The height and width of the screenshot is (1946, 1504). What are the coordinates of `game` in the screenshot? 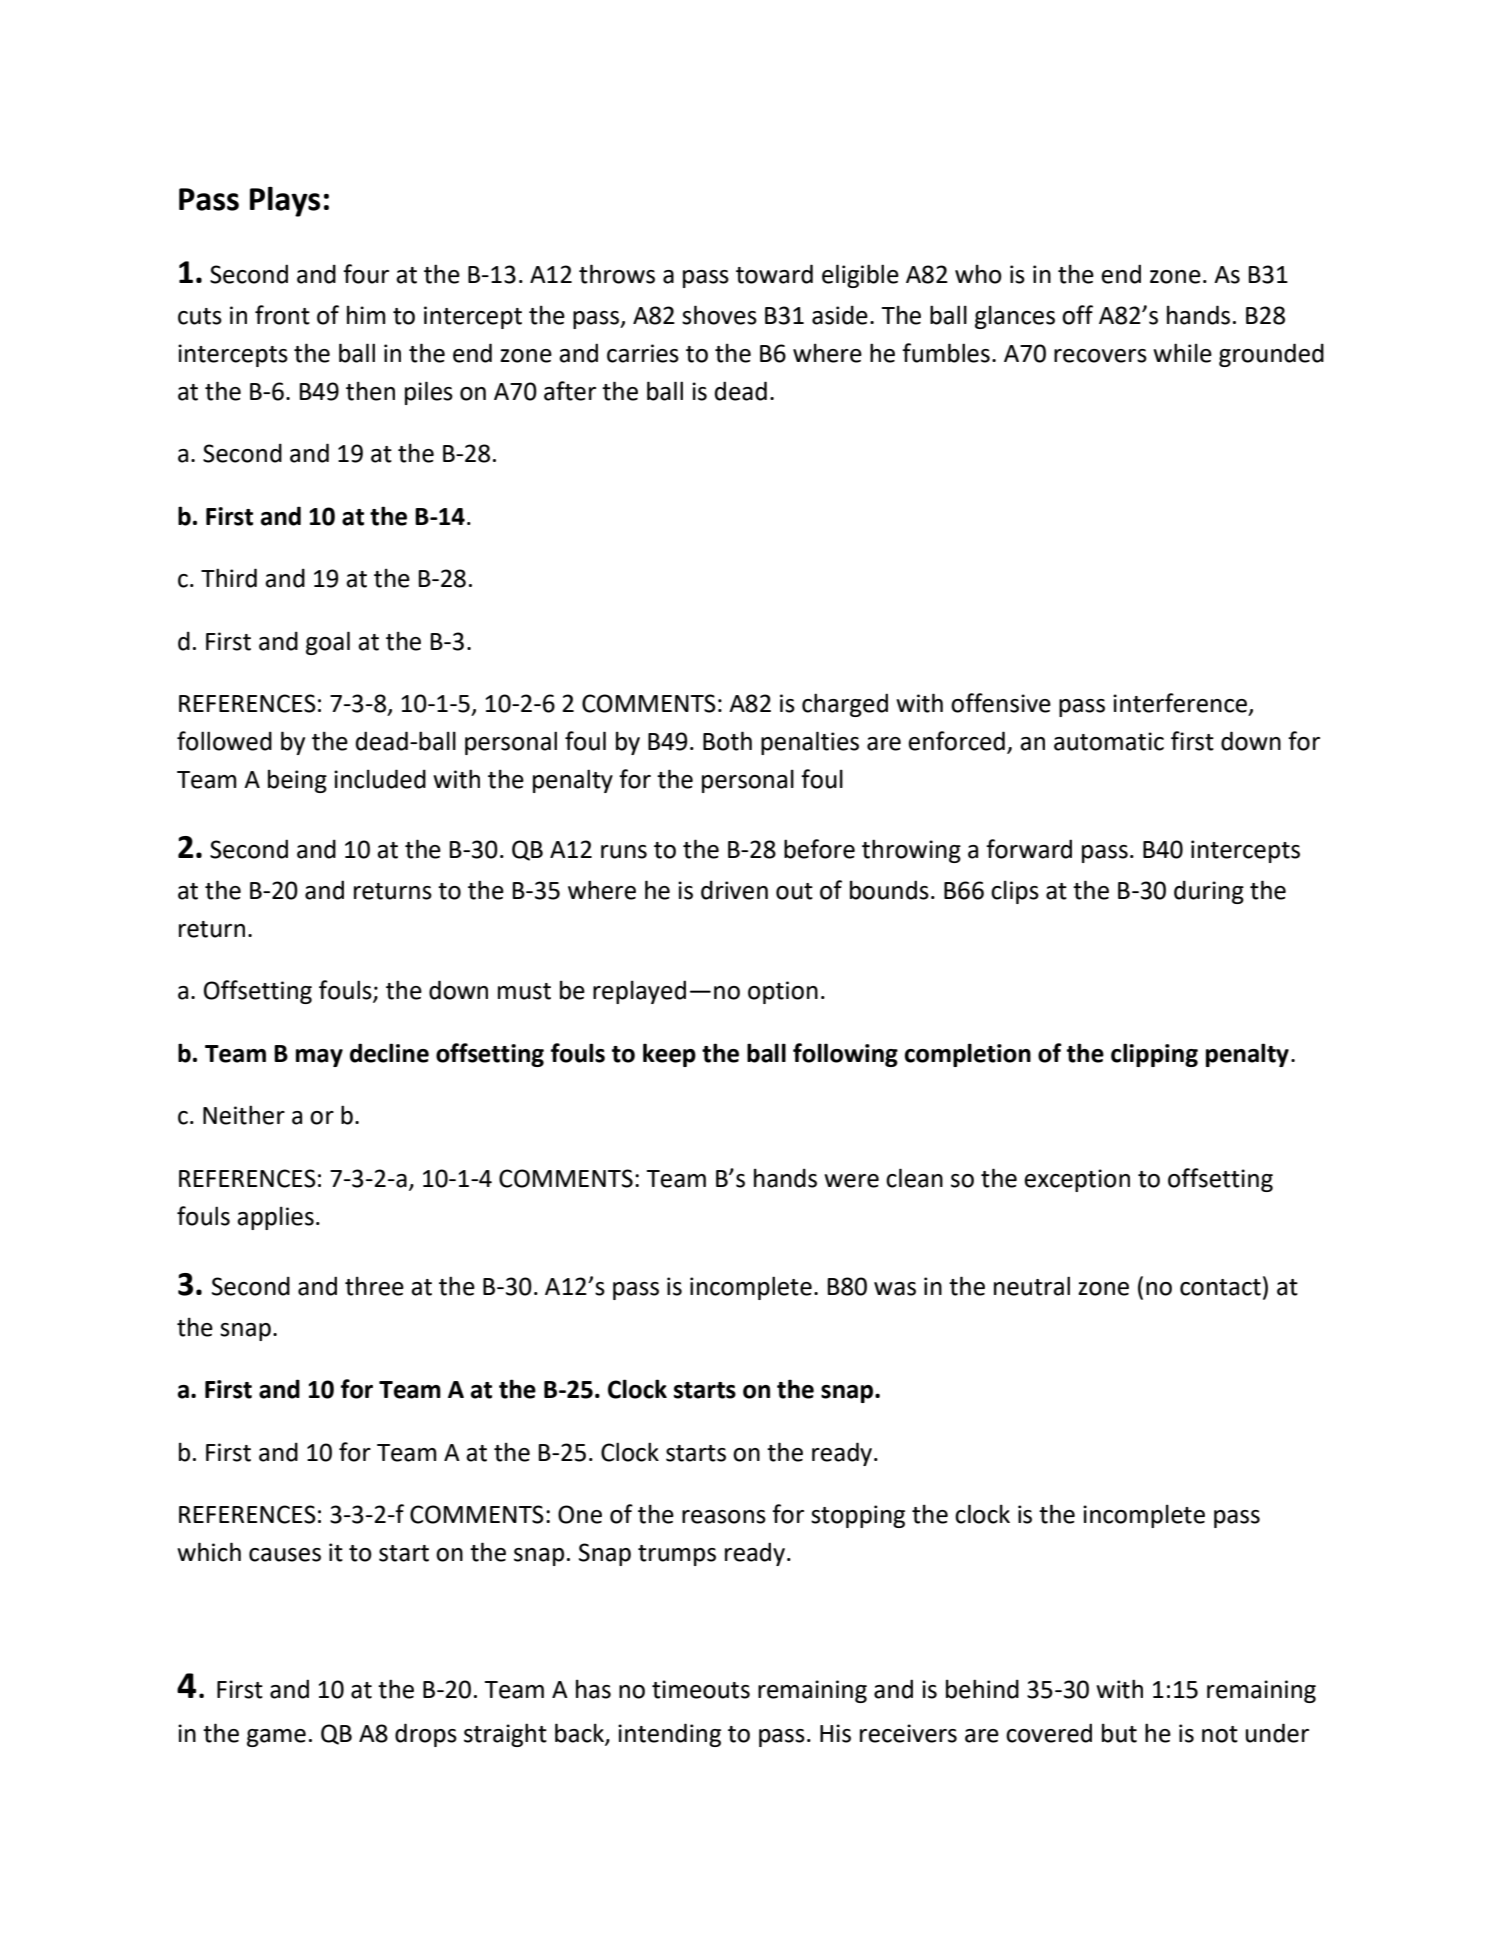 It's located at (276, 1738).
